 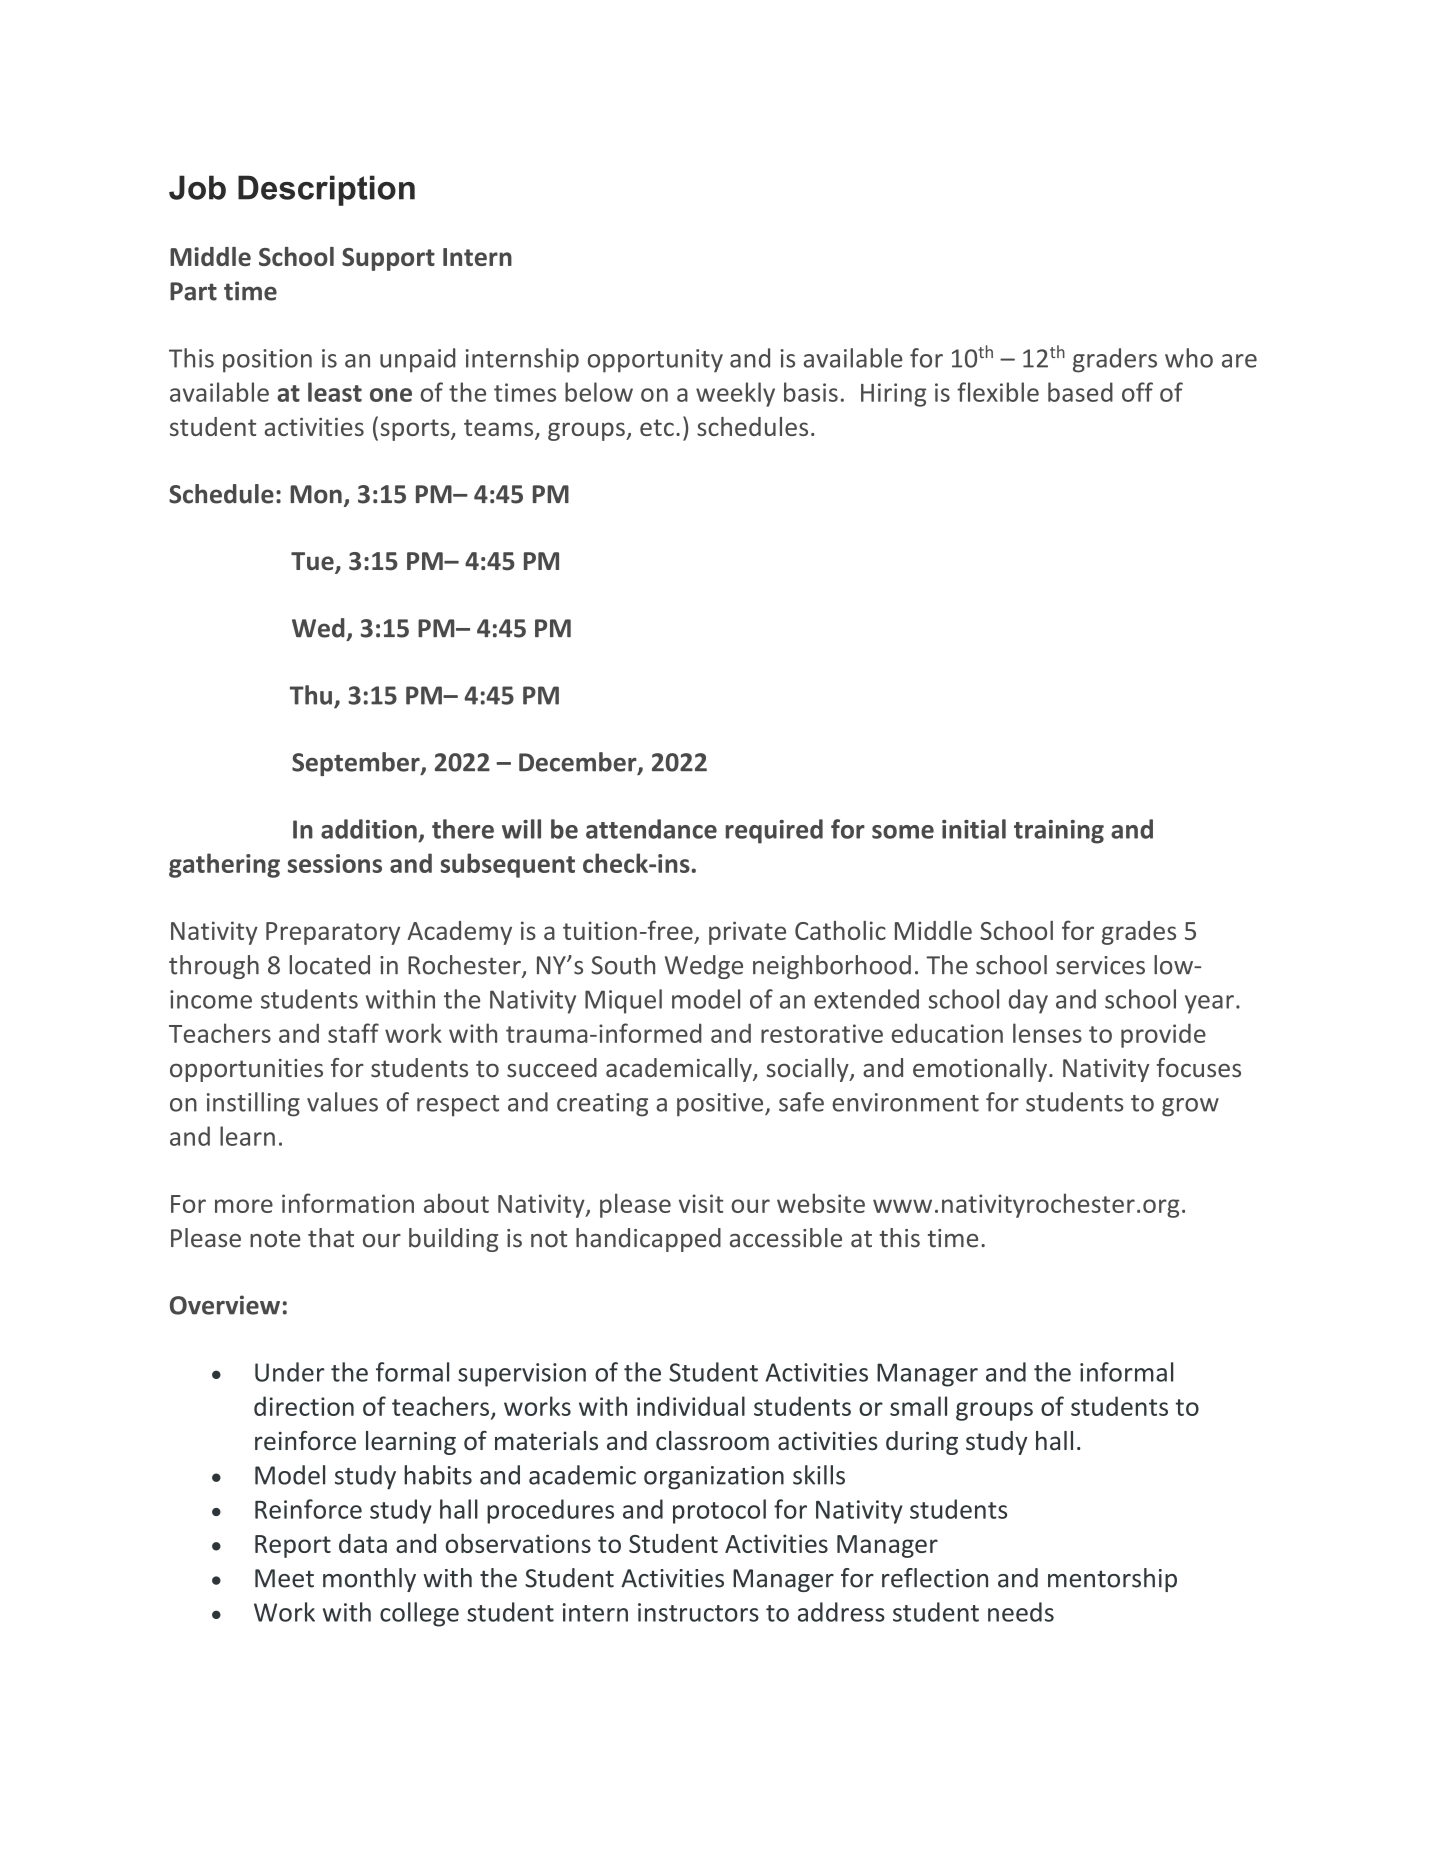 I want to click on private, so click(x=747, y=933).
